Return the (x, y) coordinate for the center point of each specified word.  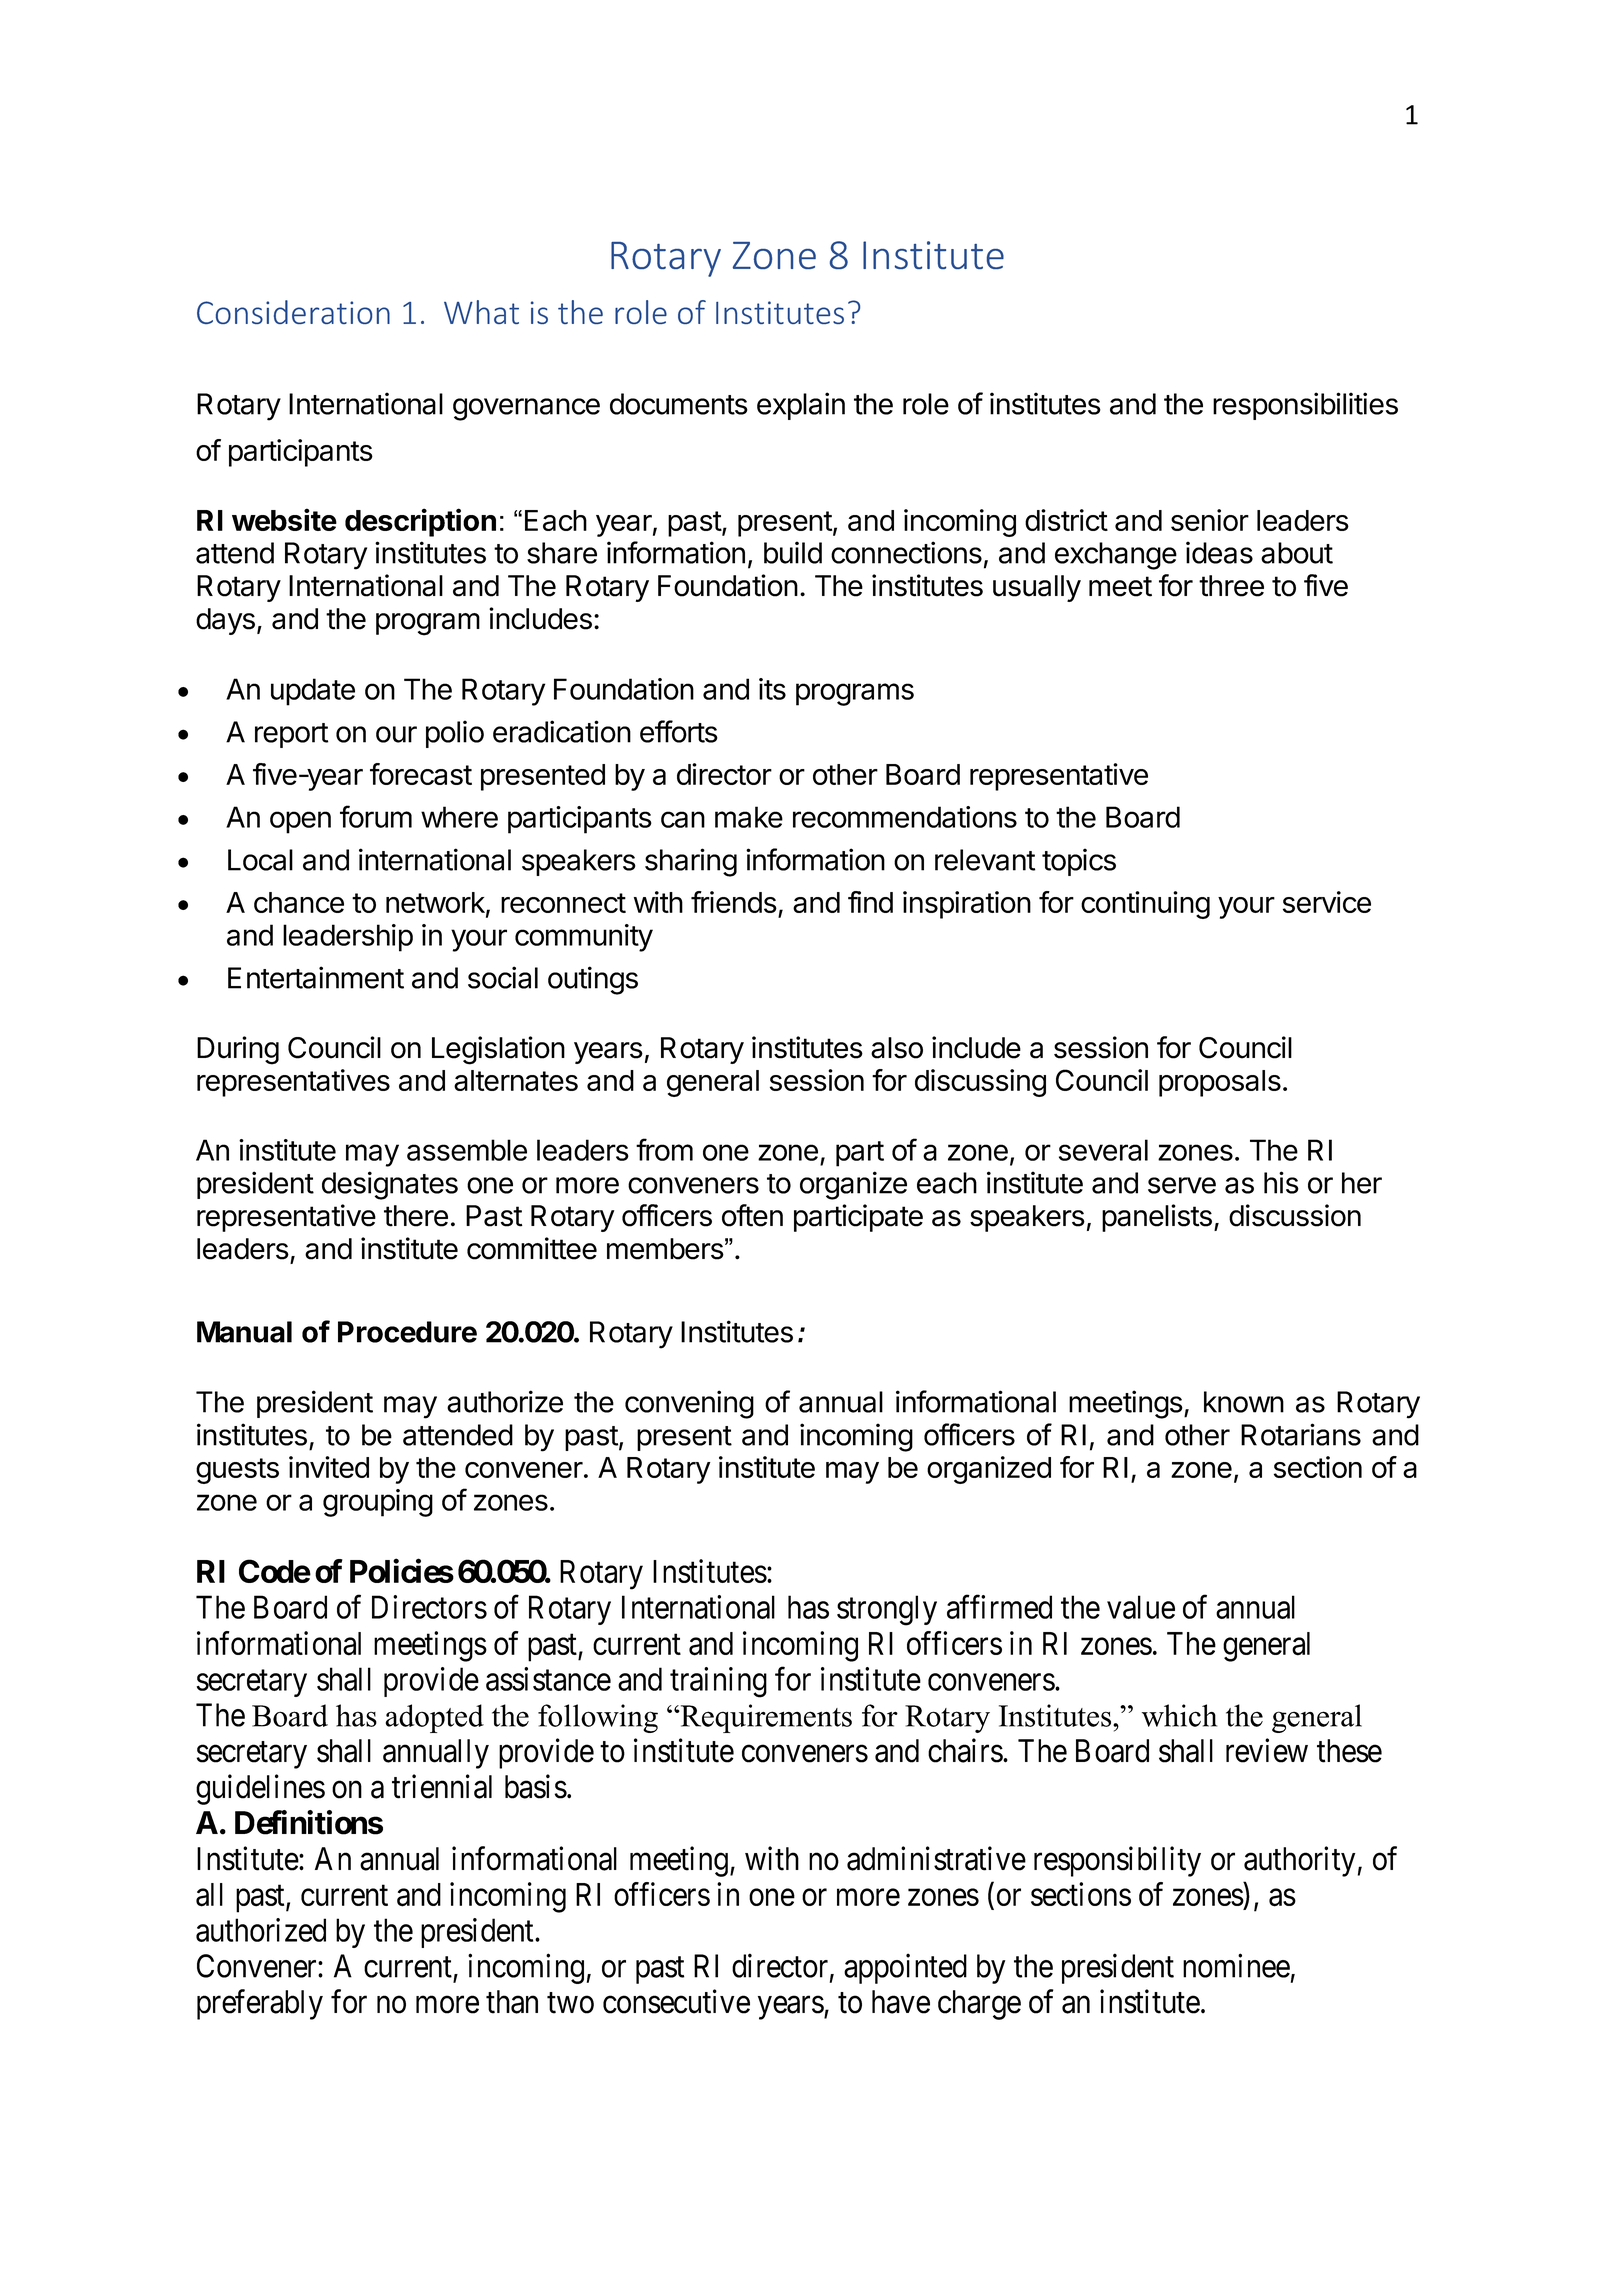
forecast (421, 774)
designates (390, 1185)
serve (1182, 1185)
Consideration (293, 312)
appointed (905, 1969)
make (749, 817)
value (1141, 1607)
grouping (378, 1503)
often (752, 1215)
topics (1079, 862)
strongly (887, 1610)
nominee (1236, 1966)
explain (801, 406)
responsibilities (1305, 406)
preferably (260, 2004)
